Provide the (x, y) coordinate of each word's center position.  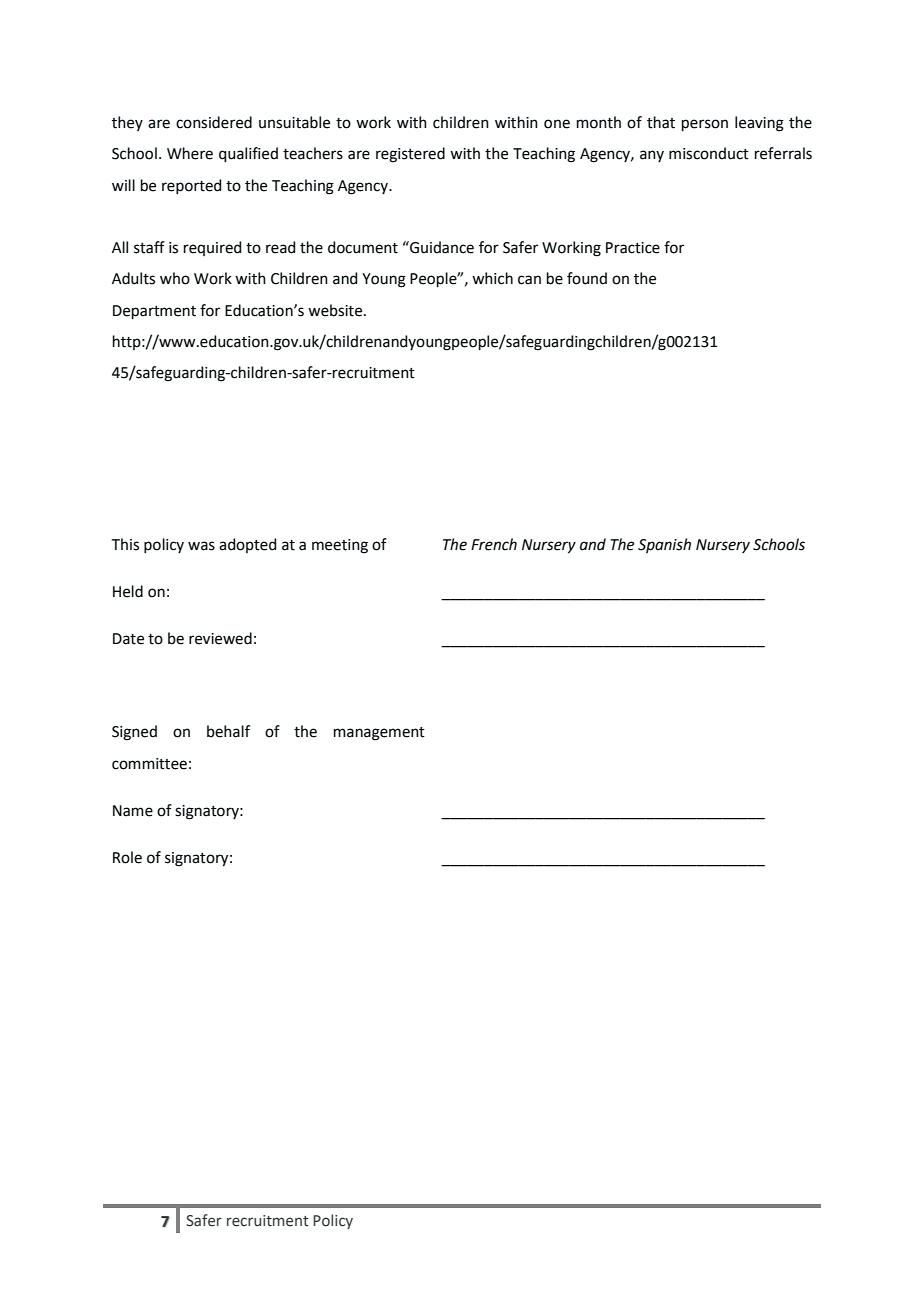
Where (190, 153)
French (494, 544)
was (201, 546)
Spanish (664, 545)
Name (133, 811)
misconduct (709, 153)
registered (410, 155)
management (379, 734)
